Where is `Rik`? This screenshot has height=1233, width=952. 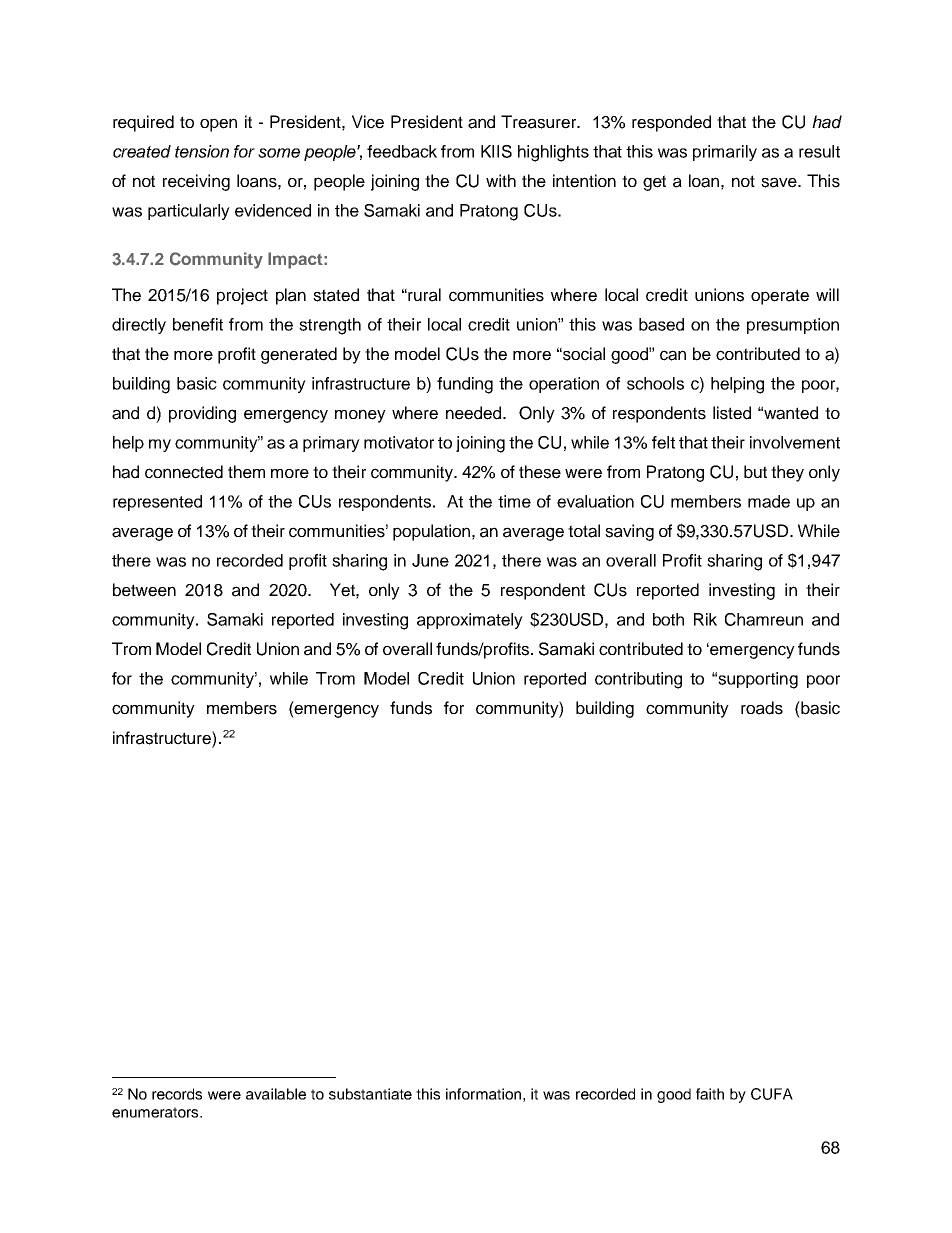
Rik is located at coordinates (705, 619).
